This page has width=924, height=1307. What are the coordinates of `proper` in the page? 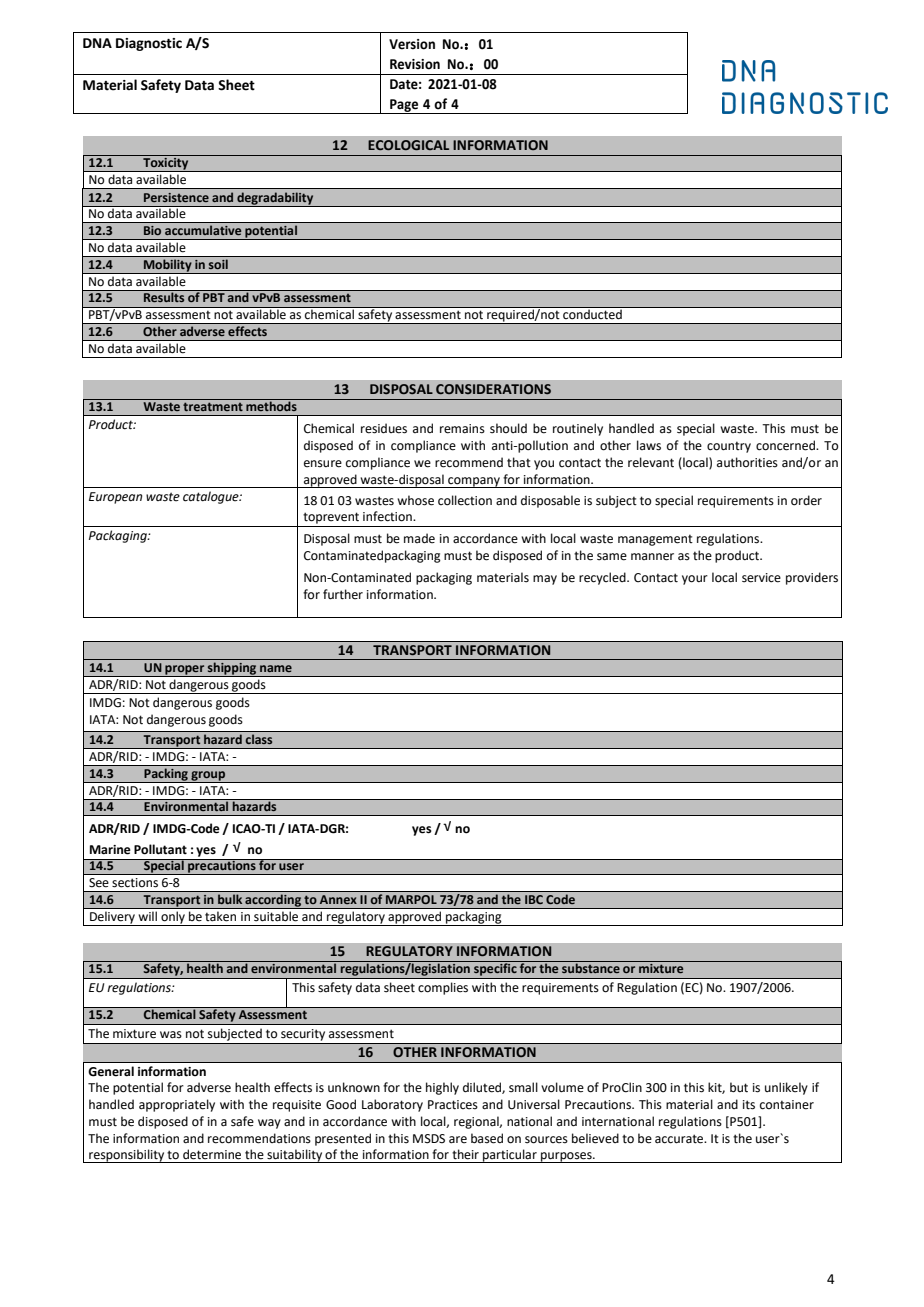 It's located at (185, 671).
